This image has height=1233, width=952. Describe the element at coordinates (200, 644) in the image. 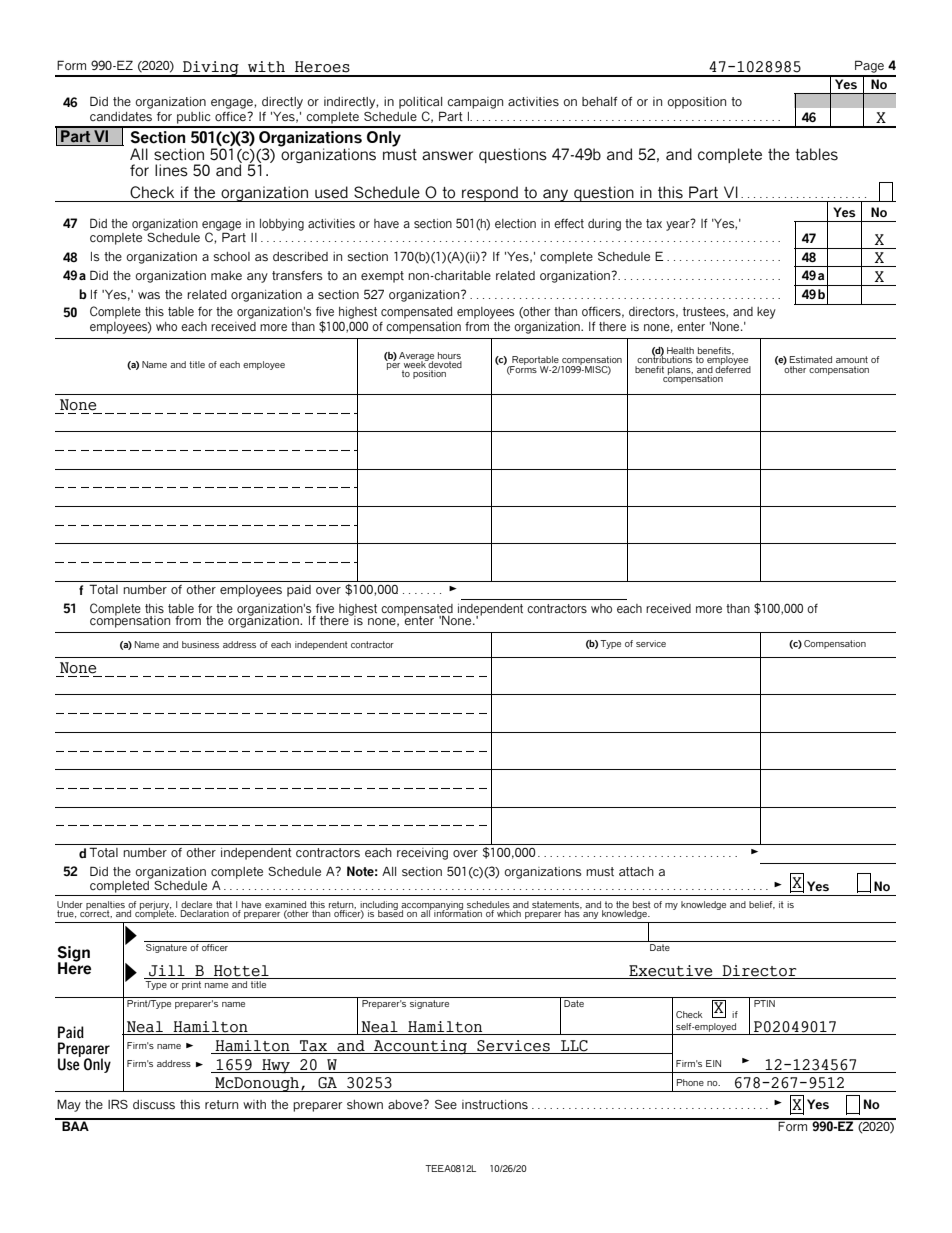

I see `business` at that location.
